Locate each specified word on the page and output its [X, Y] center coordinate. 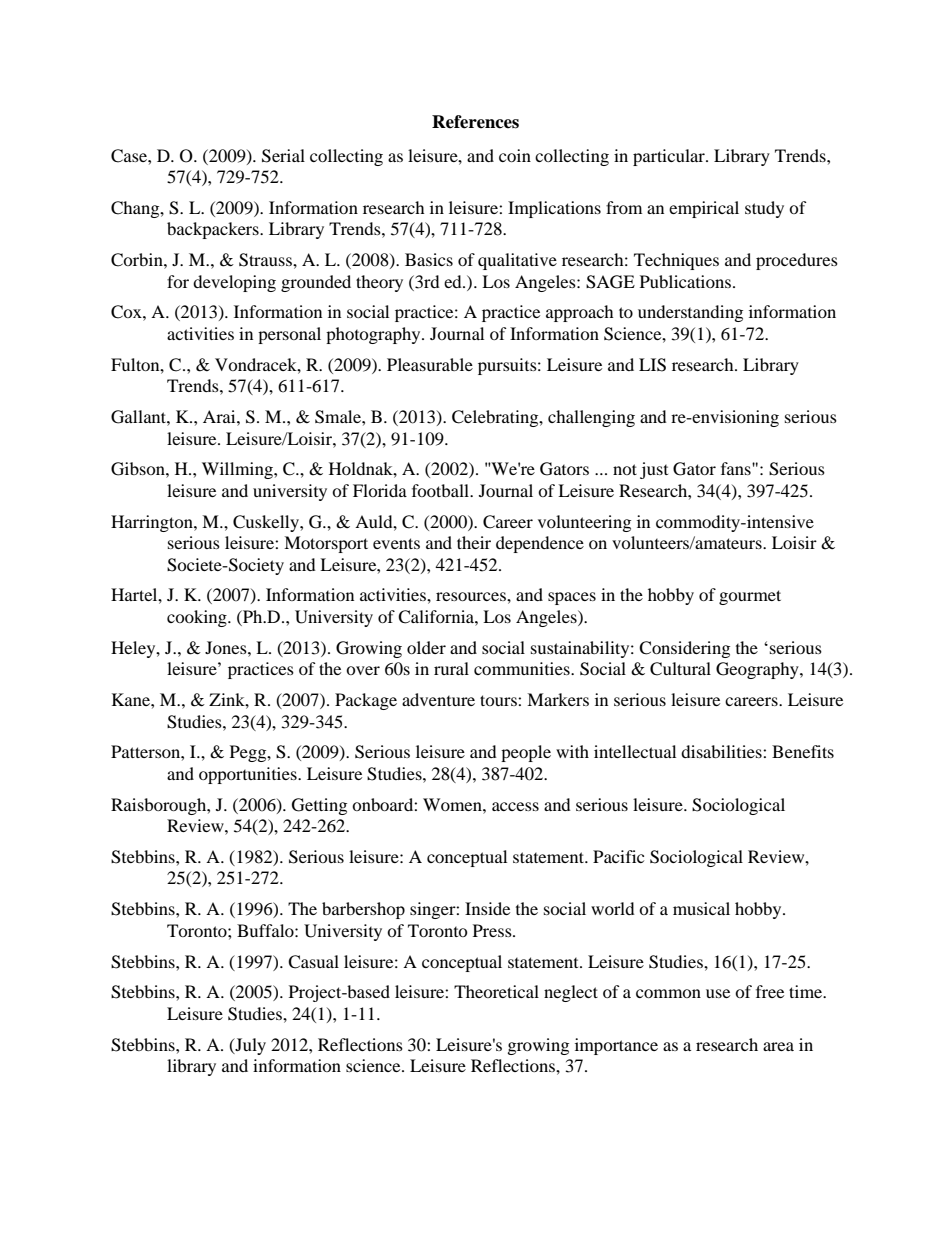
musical [701, 908]
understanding [690, 313]
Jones [227, 647]
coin [515, 155]
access [515, 806]
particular [670, 157]
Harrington [153, 523]
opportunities [249, 775]
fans [737, 468]
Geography [758, 670]
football [442, 490]
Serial [283, 156]
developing [234, 283]
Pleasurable [430, 364]
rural [451, 668]
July [249, 1046]
